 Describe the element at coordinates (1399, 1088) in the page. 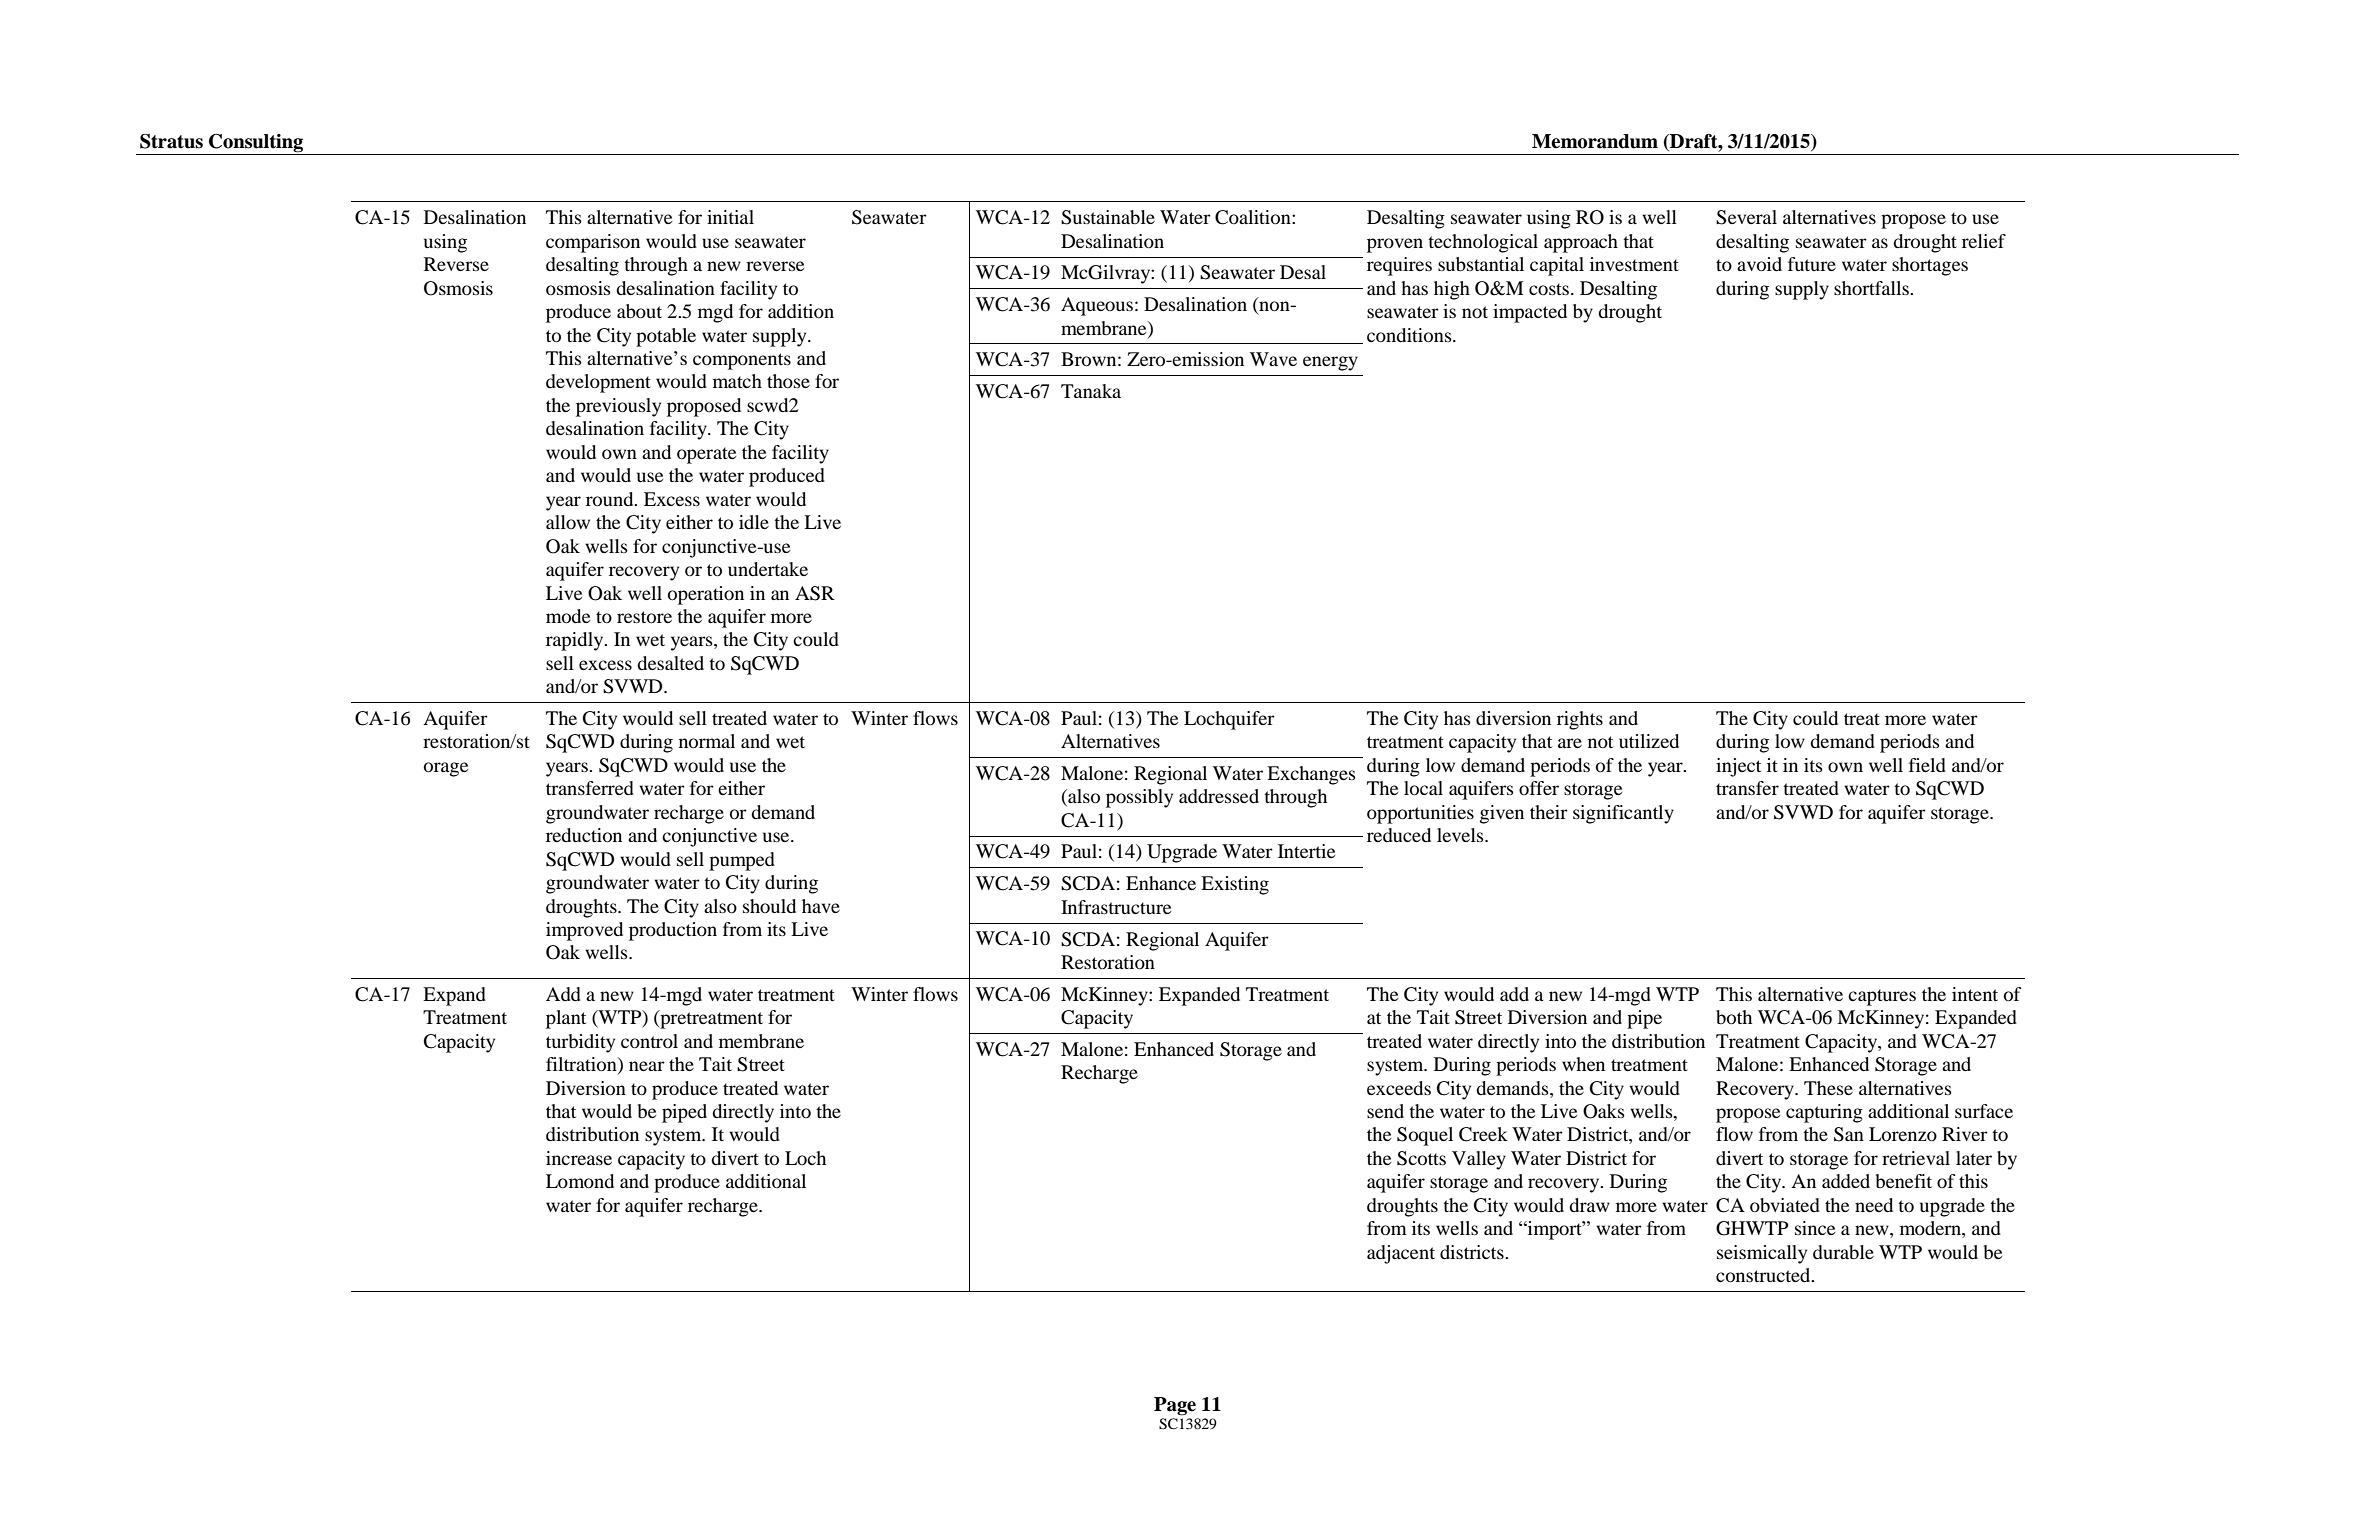

I see `exceeds` at that location.
